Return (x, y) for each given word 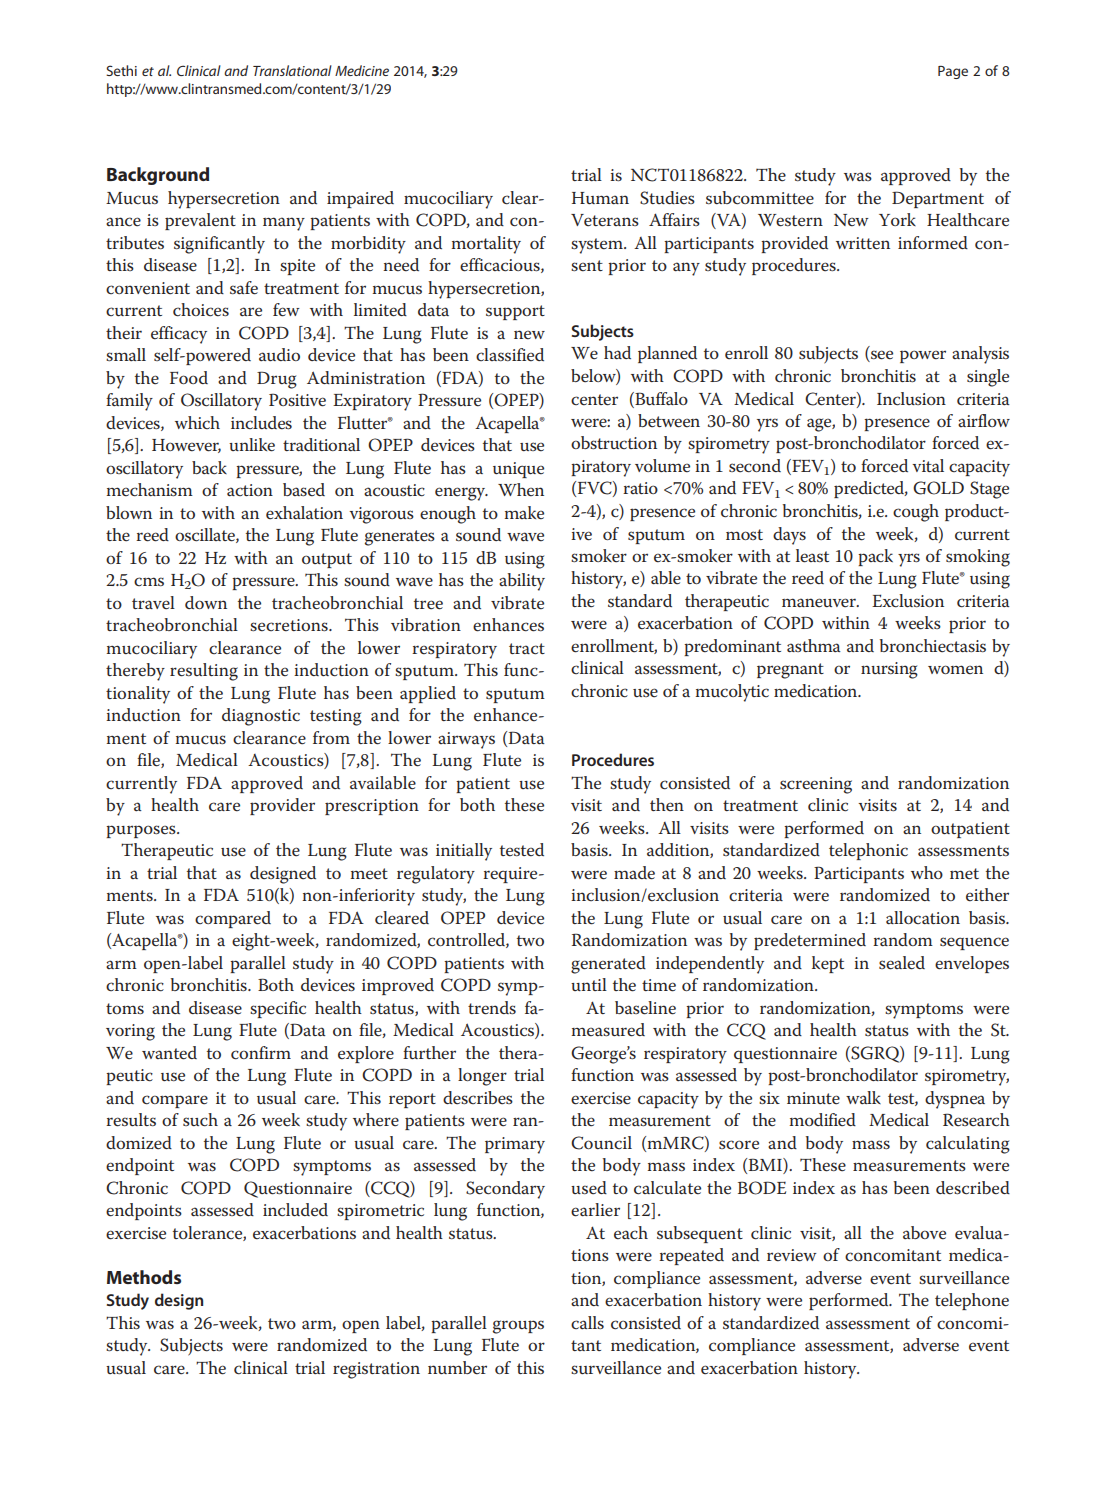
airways (466, 740)
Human (600, 198)
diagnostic (261, 717)
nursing (889, 670)
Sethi (121, 70)
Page (953, 72)
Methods (144, 1277)
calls (587, 1322)
